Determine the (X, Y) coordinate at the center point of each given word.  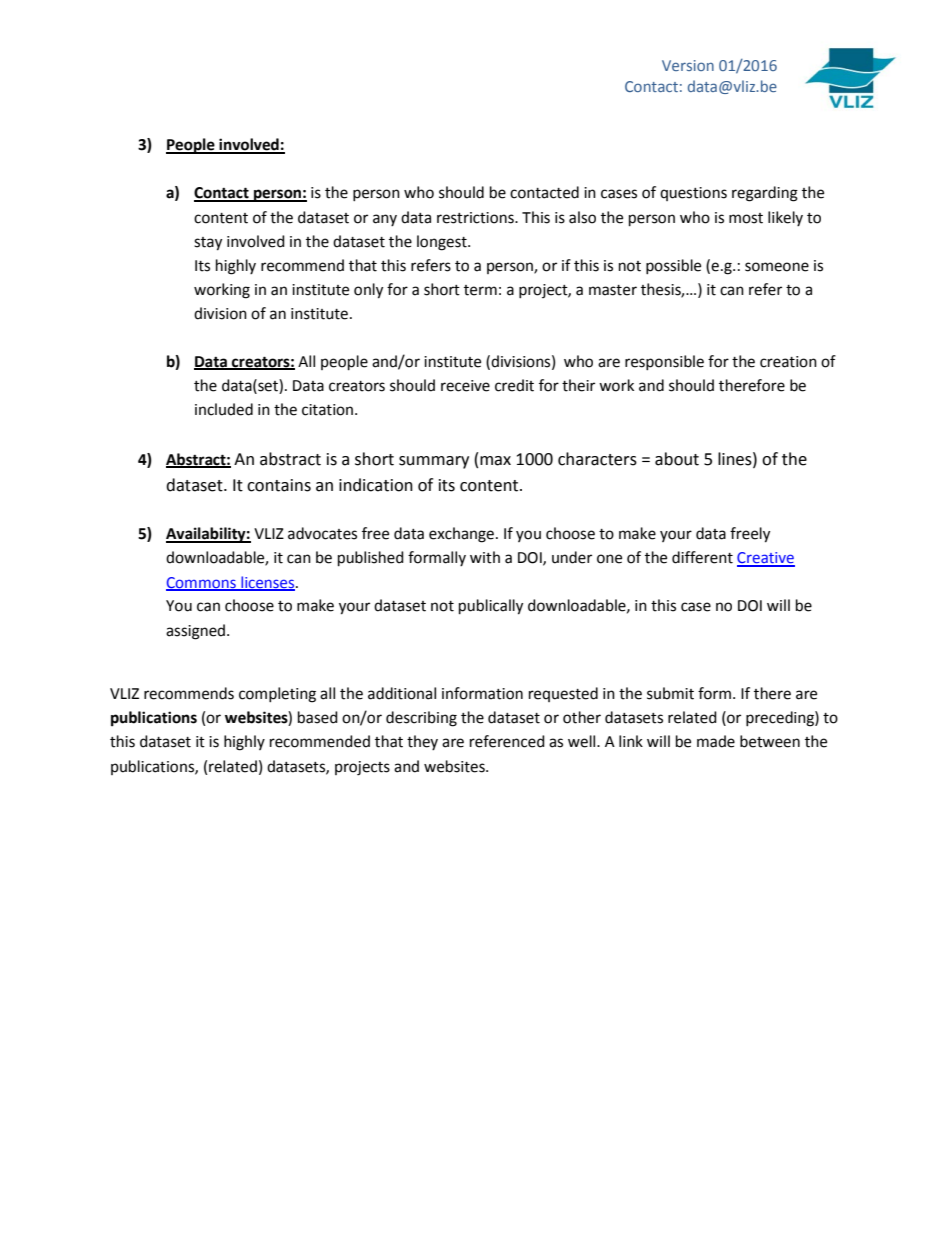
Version (688, 65)
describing (421, 719)
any (385, 220)
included (224, 409)
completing (277, 695)
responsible (664, 362)
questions (693, 194)
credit (514, 385)
